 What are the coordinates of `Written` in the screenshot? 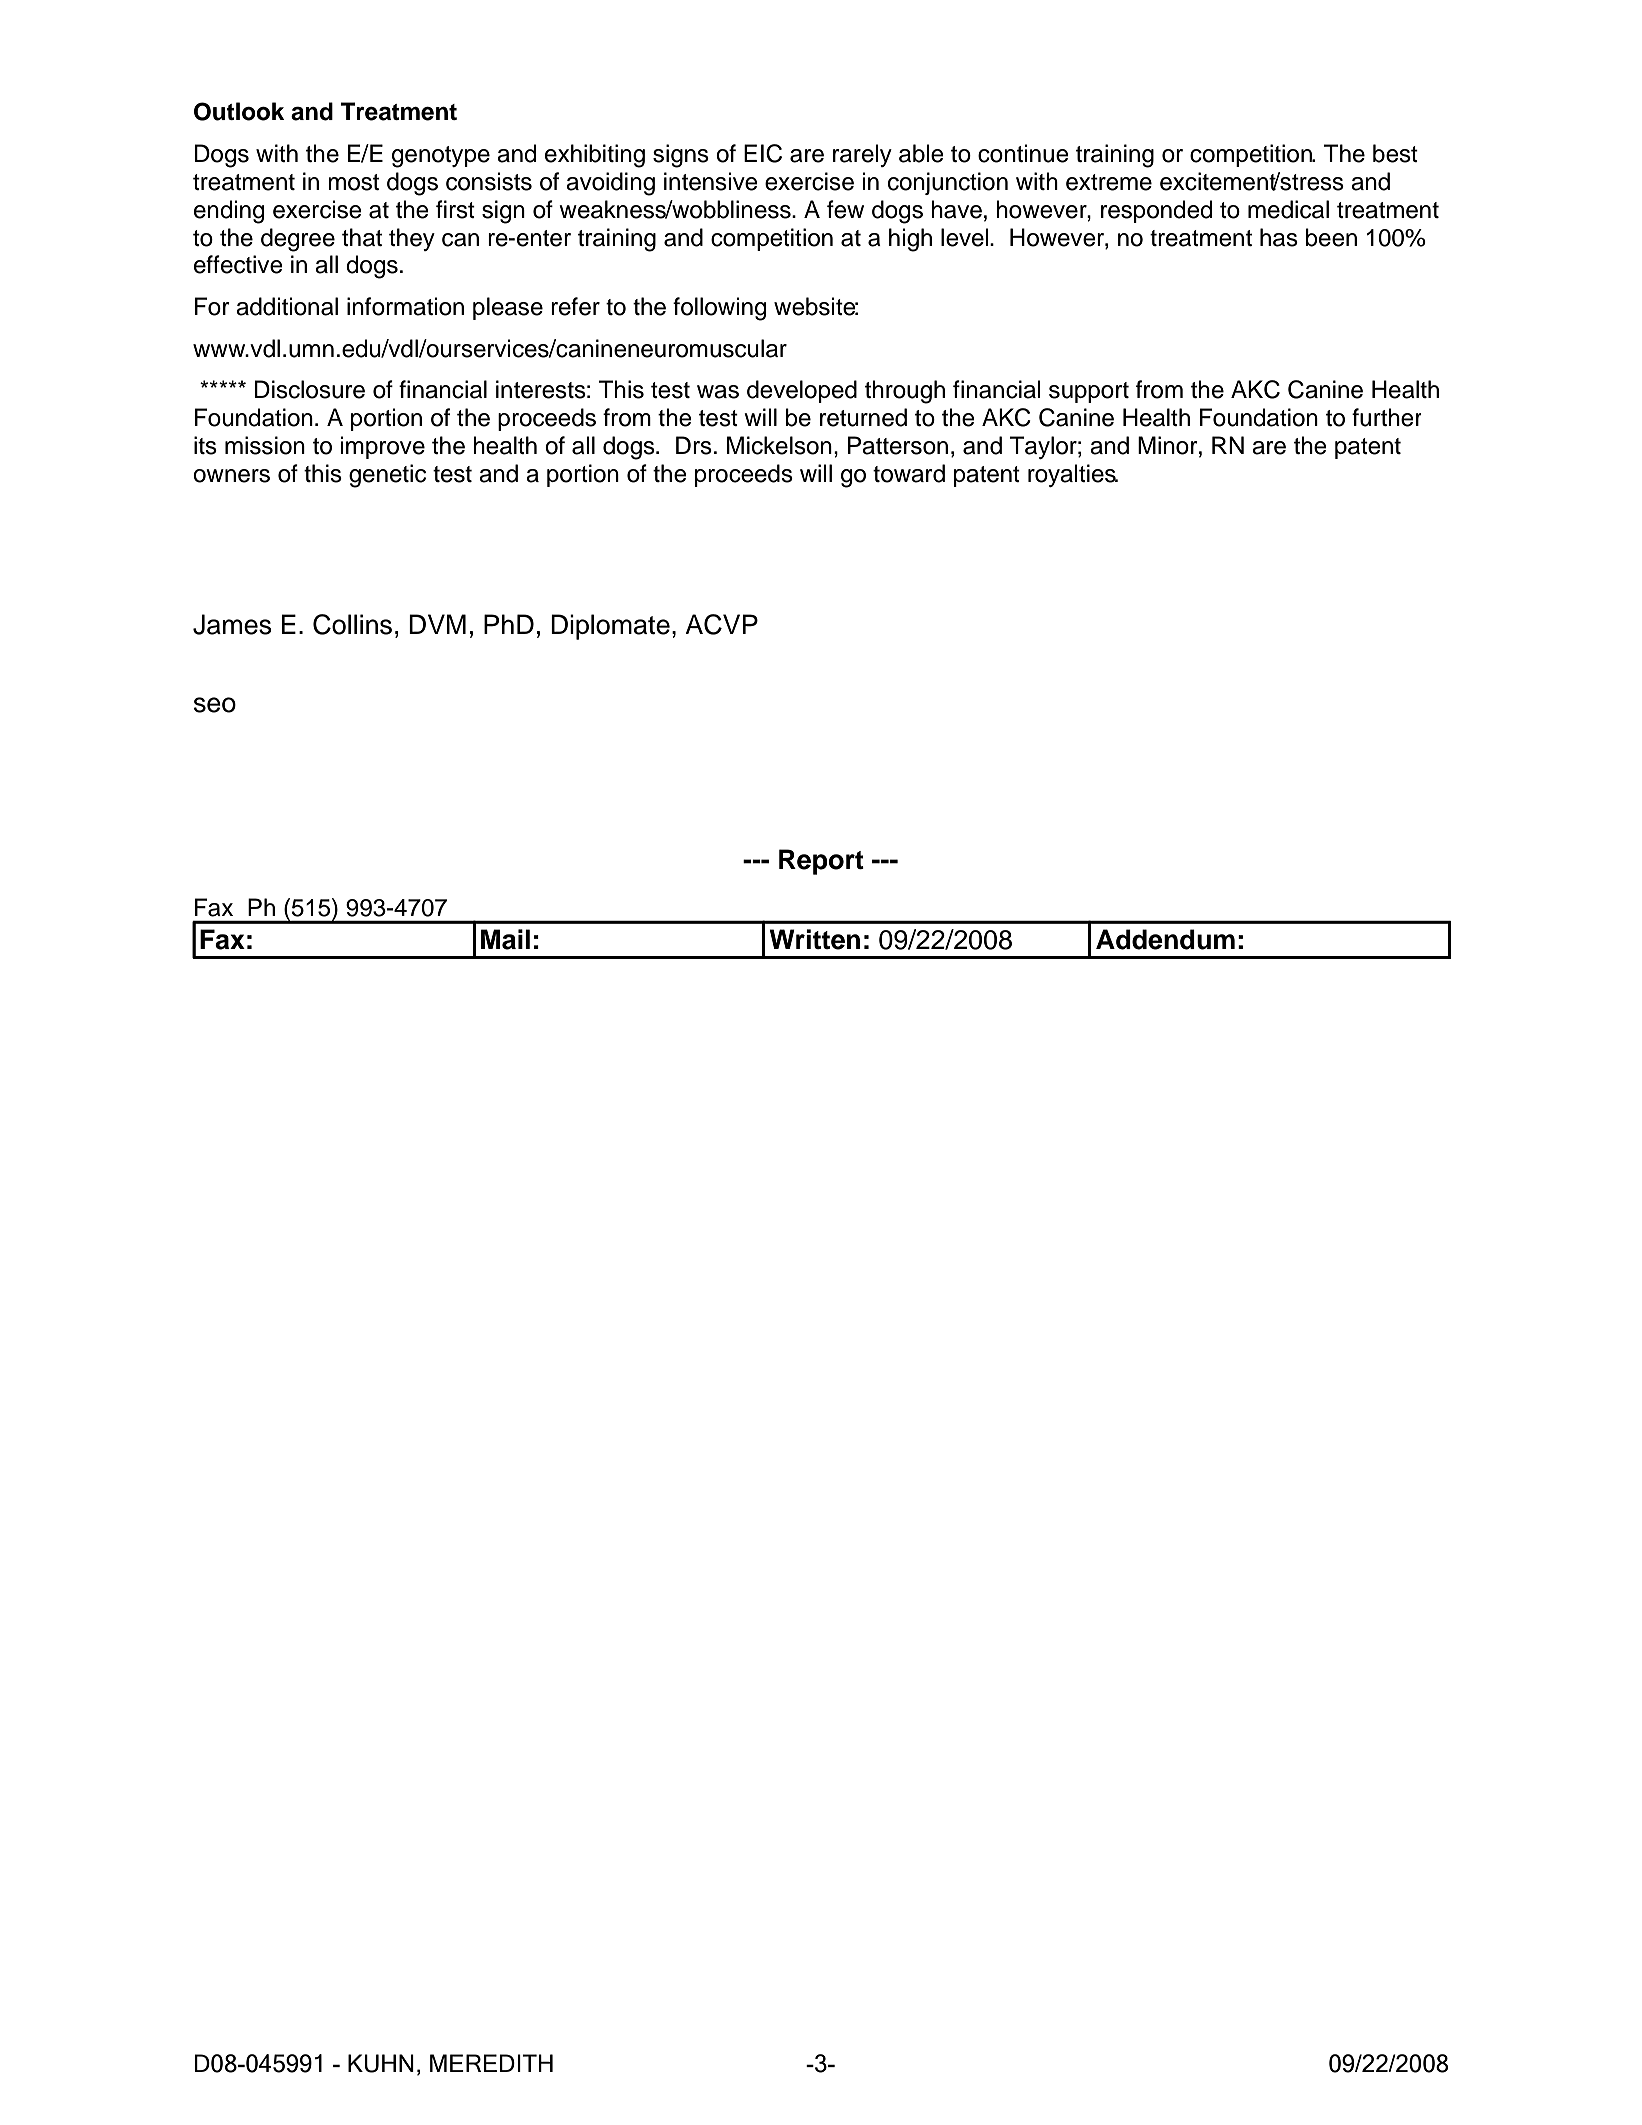 It's located at (815, 939).
